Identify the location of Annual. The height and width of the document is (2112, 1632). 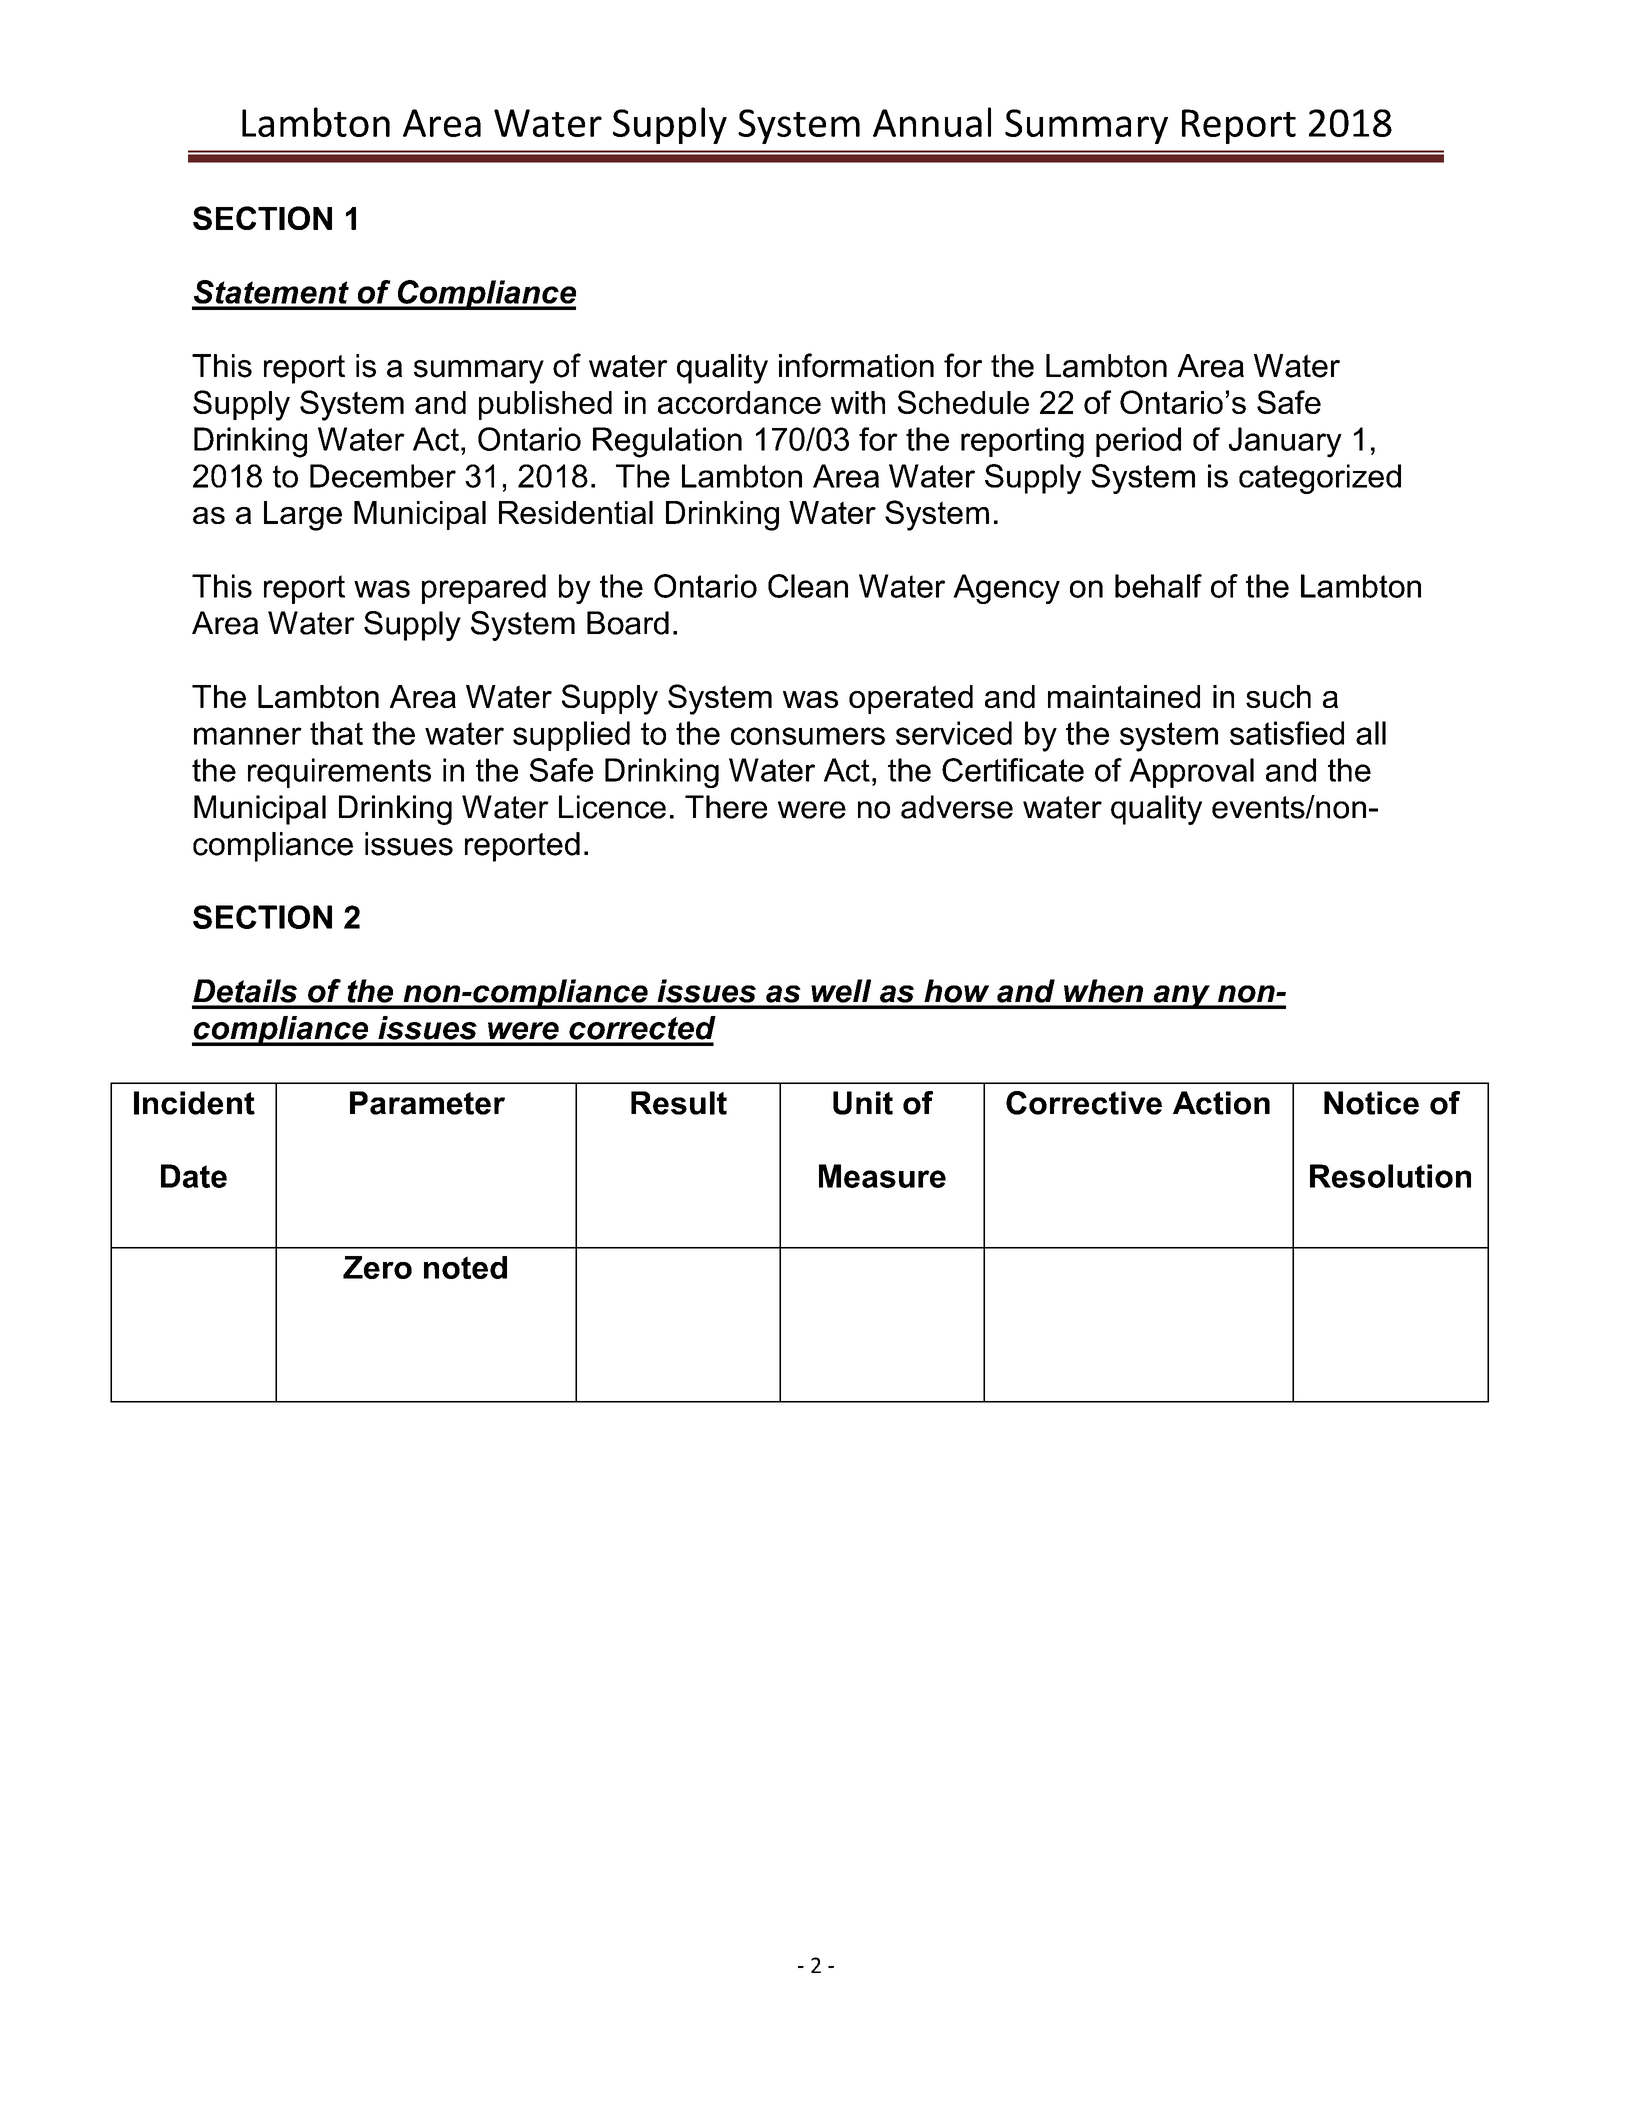
(932, 122).
